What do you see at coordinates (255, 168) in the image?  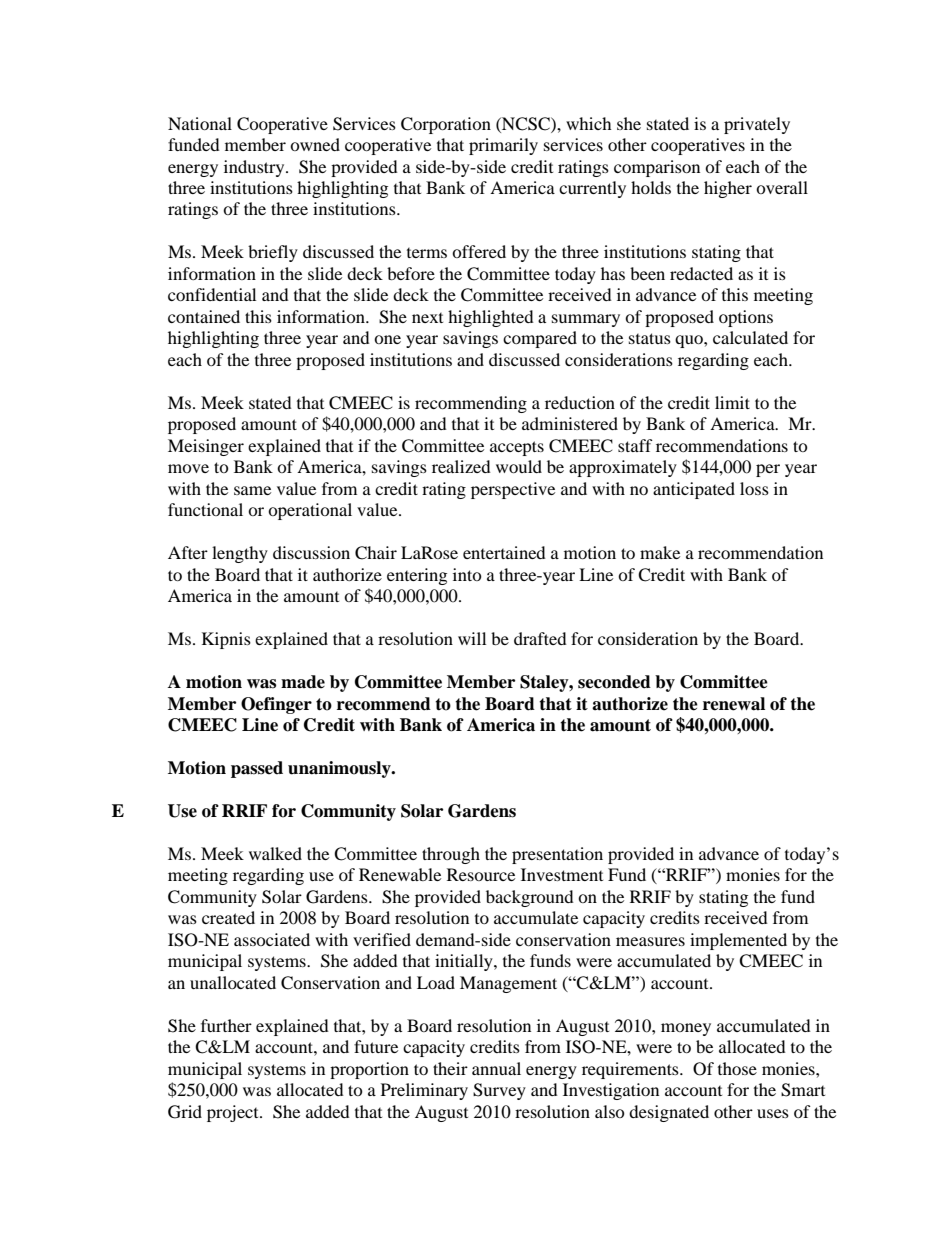 I see `industry` at bounding box center [255, 168].
